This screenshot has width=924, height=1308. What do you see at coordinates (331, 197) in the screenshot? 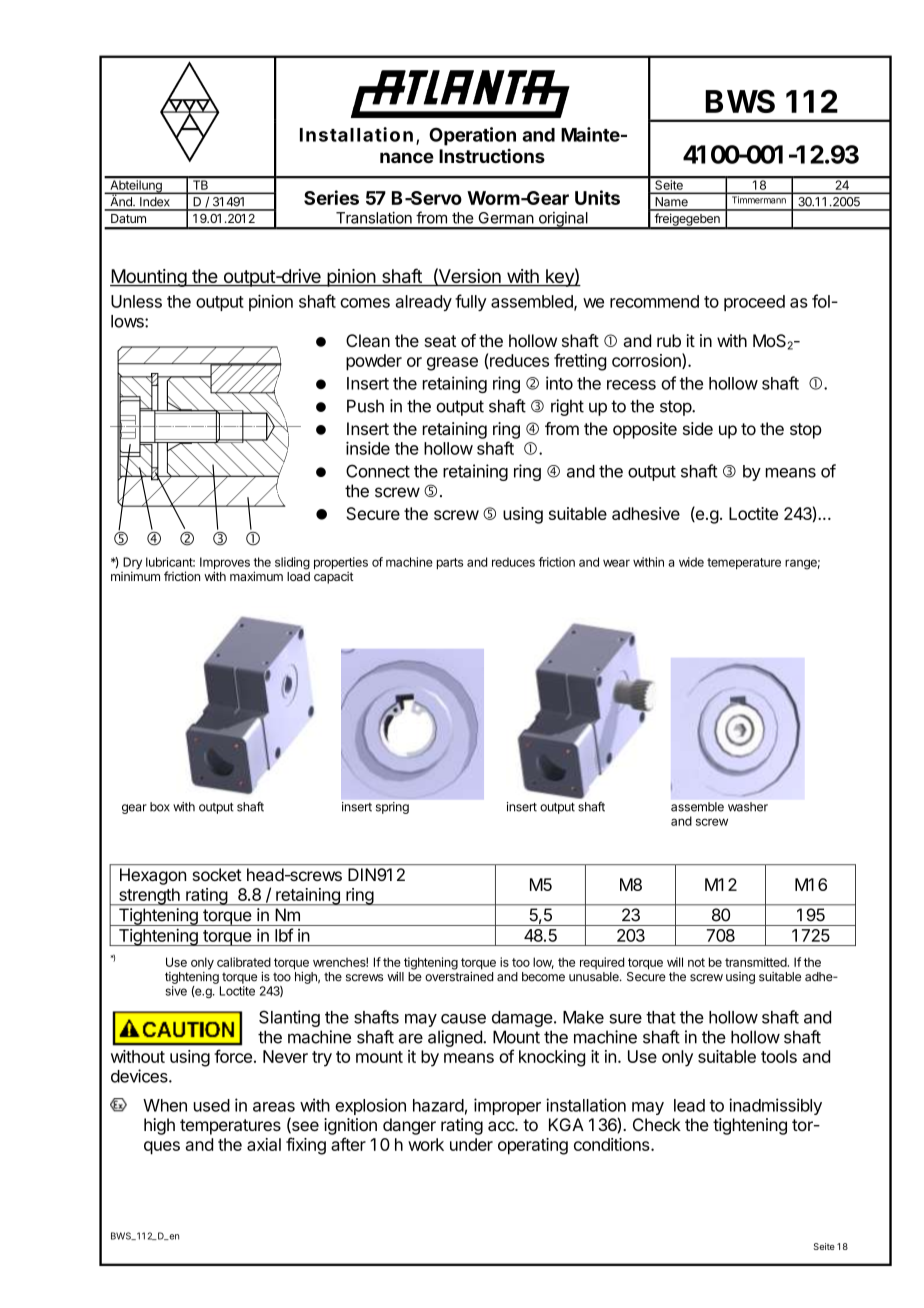
I see `Series` at bounding box center [331, 197].
